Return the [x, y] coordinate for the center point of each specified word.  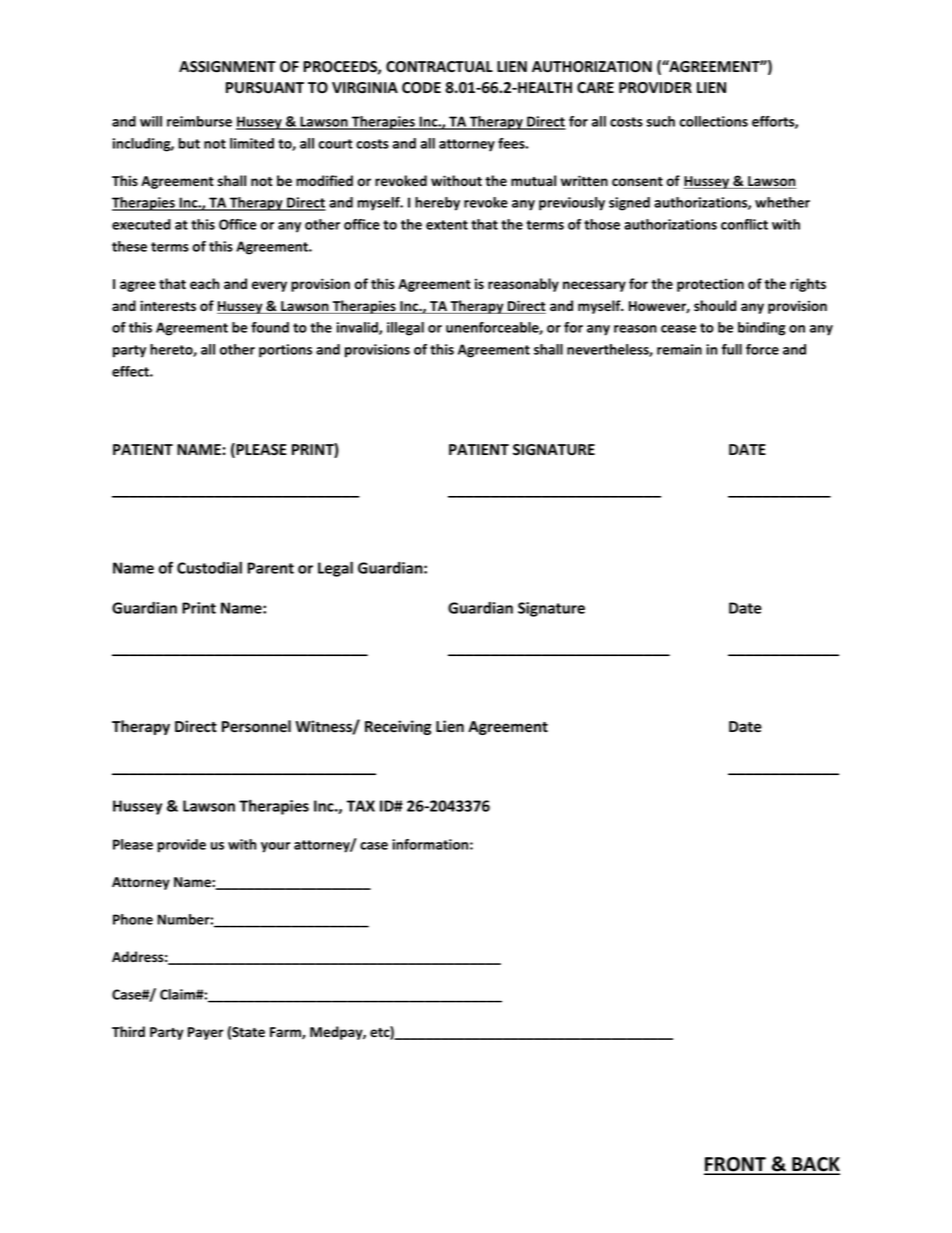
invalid [358, 328]
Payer [206, 1033]
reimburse [199, 121]
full [732, 349]
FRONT [736, 1165]
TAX [361, 806]
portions [285, 351]
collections [713, 121]
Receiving [398, 727]
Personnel [256, 726]
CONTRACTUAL [439, 67]
